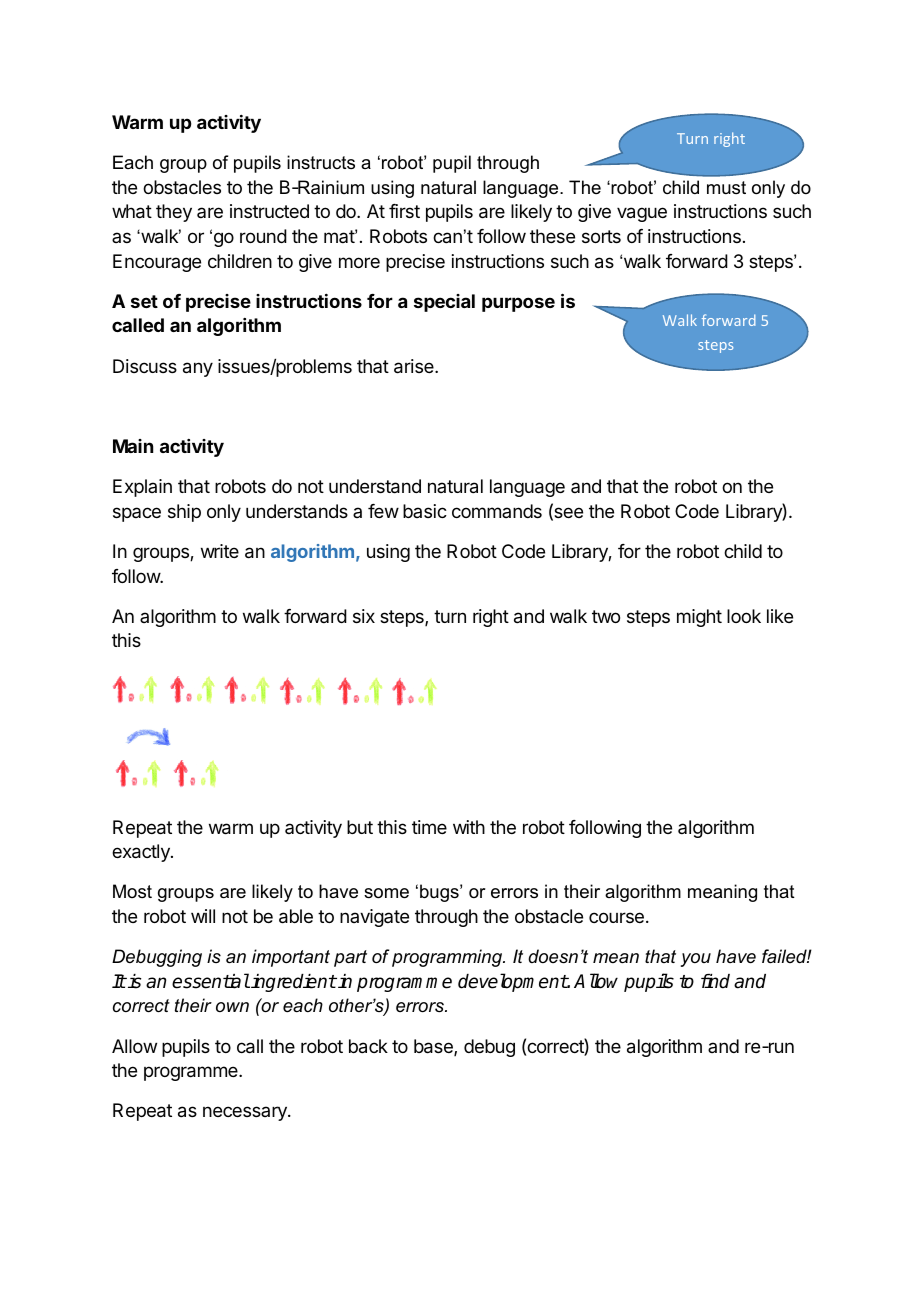  What do you see at coordinates (220, 551) in the screenshot?
I see `write` at bounding box center [220, 551].
